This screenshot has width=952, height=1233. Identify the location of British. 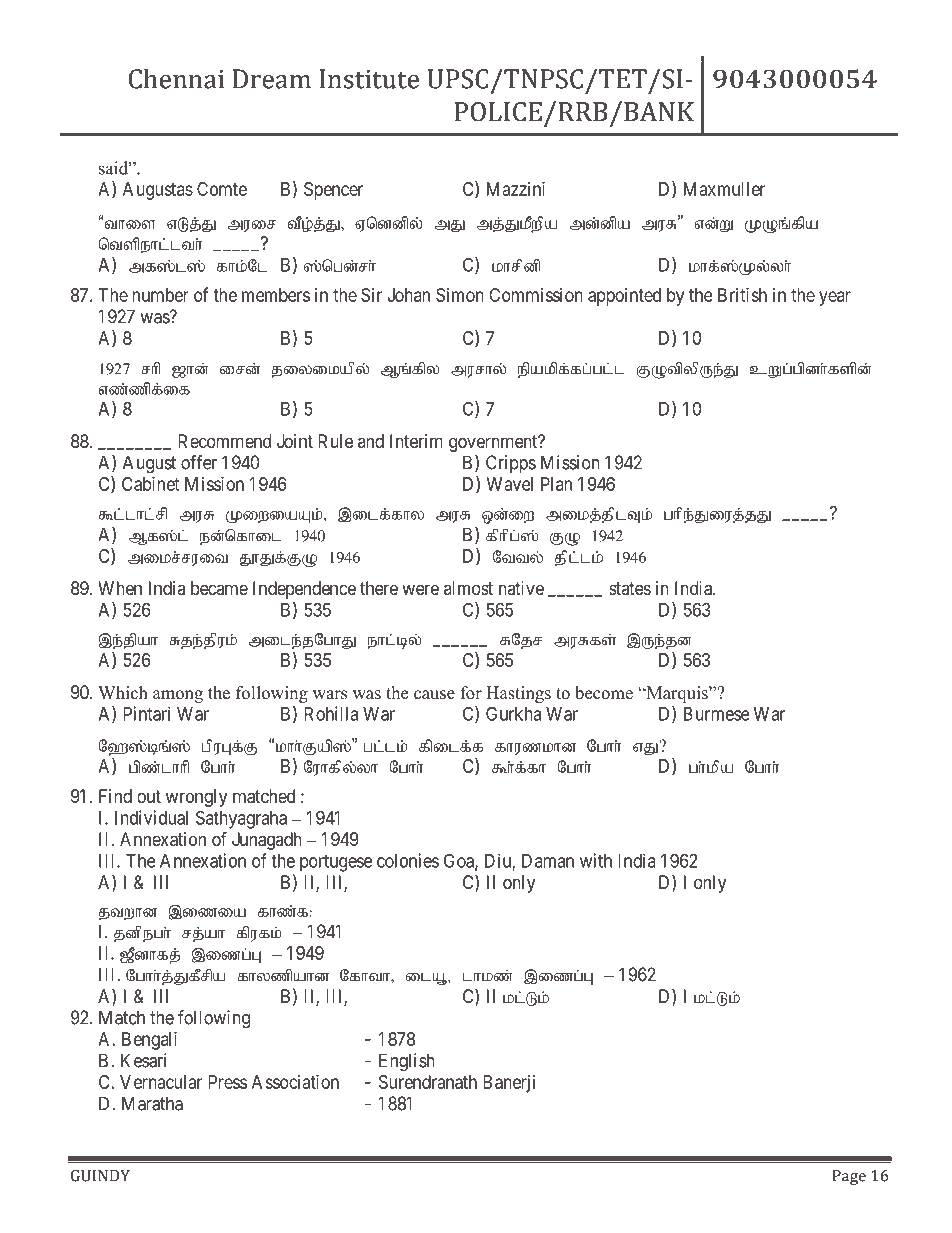
(742, 295).
